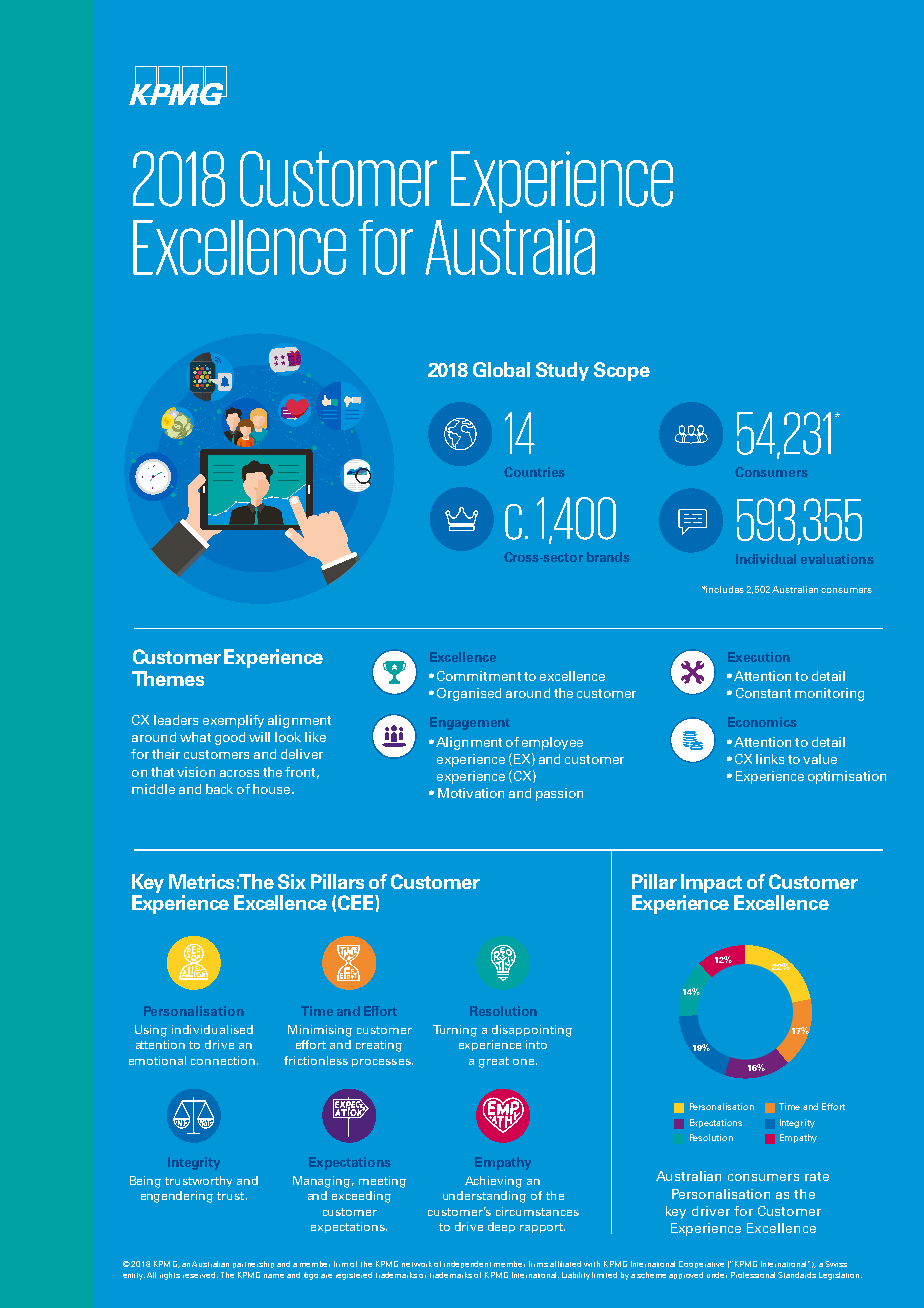 This screenshot has width=924, height=1308. Describe the element at coordinates (817, 1176) in the screenshot. I see `rate` at that location.
